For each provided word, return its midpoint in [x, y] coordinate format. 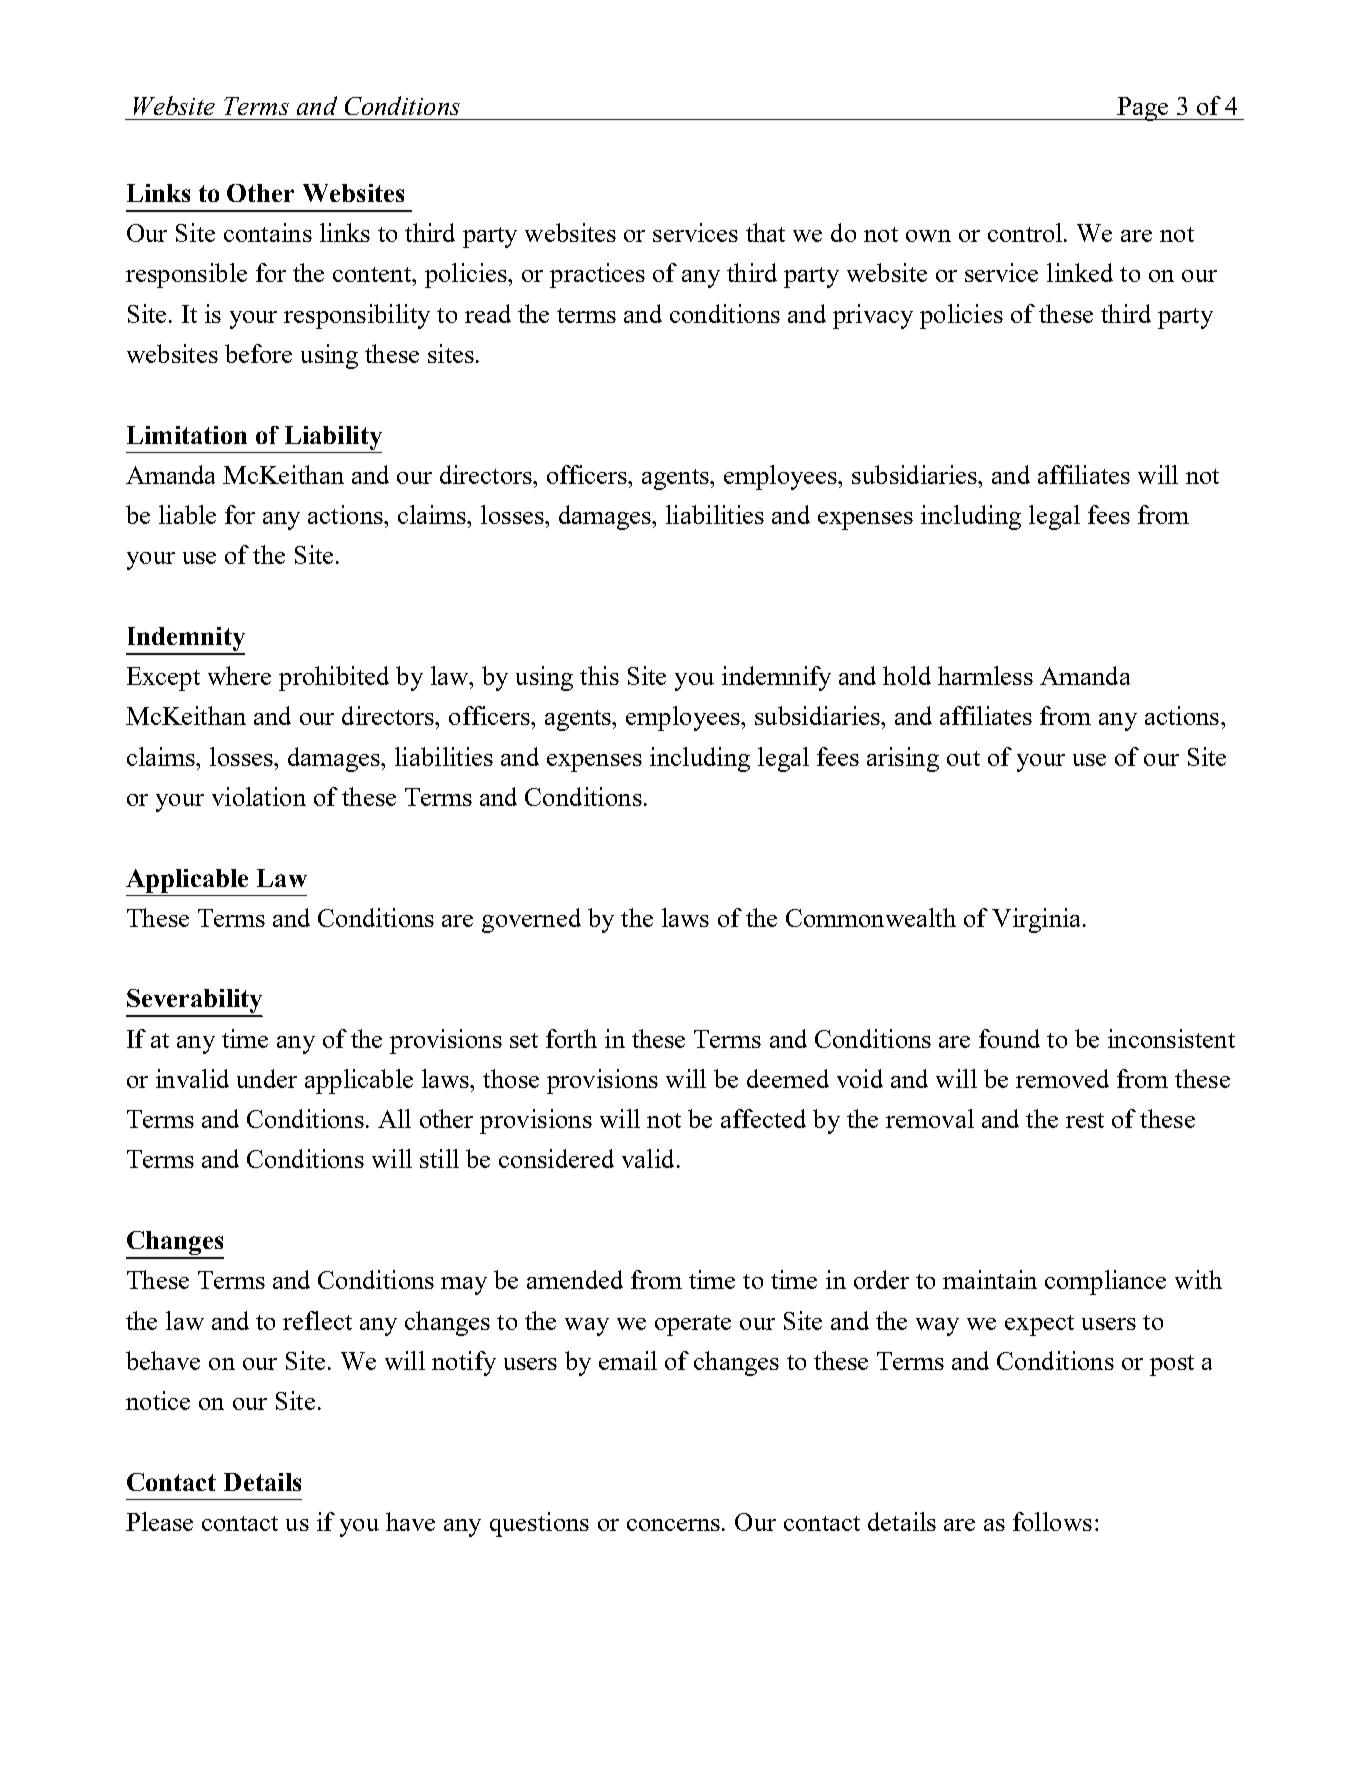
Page [1143, 109]
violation [259, 796]
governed [531, 920]
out [963, 758]
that [765, 232]
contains [268, 232]
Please [159, 1521]
